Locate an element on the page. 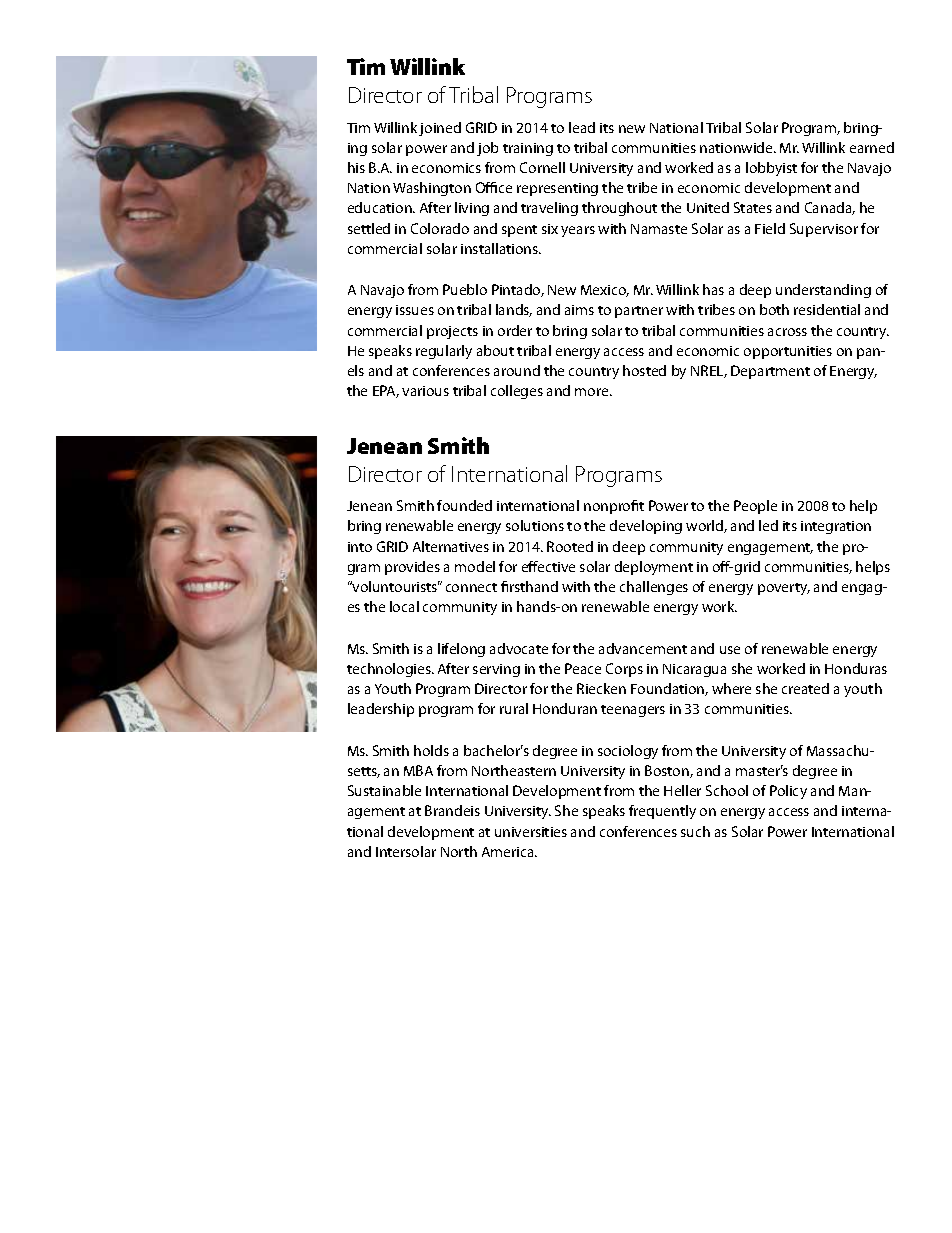  frequently is located at coordinates (662, 812).
